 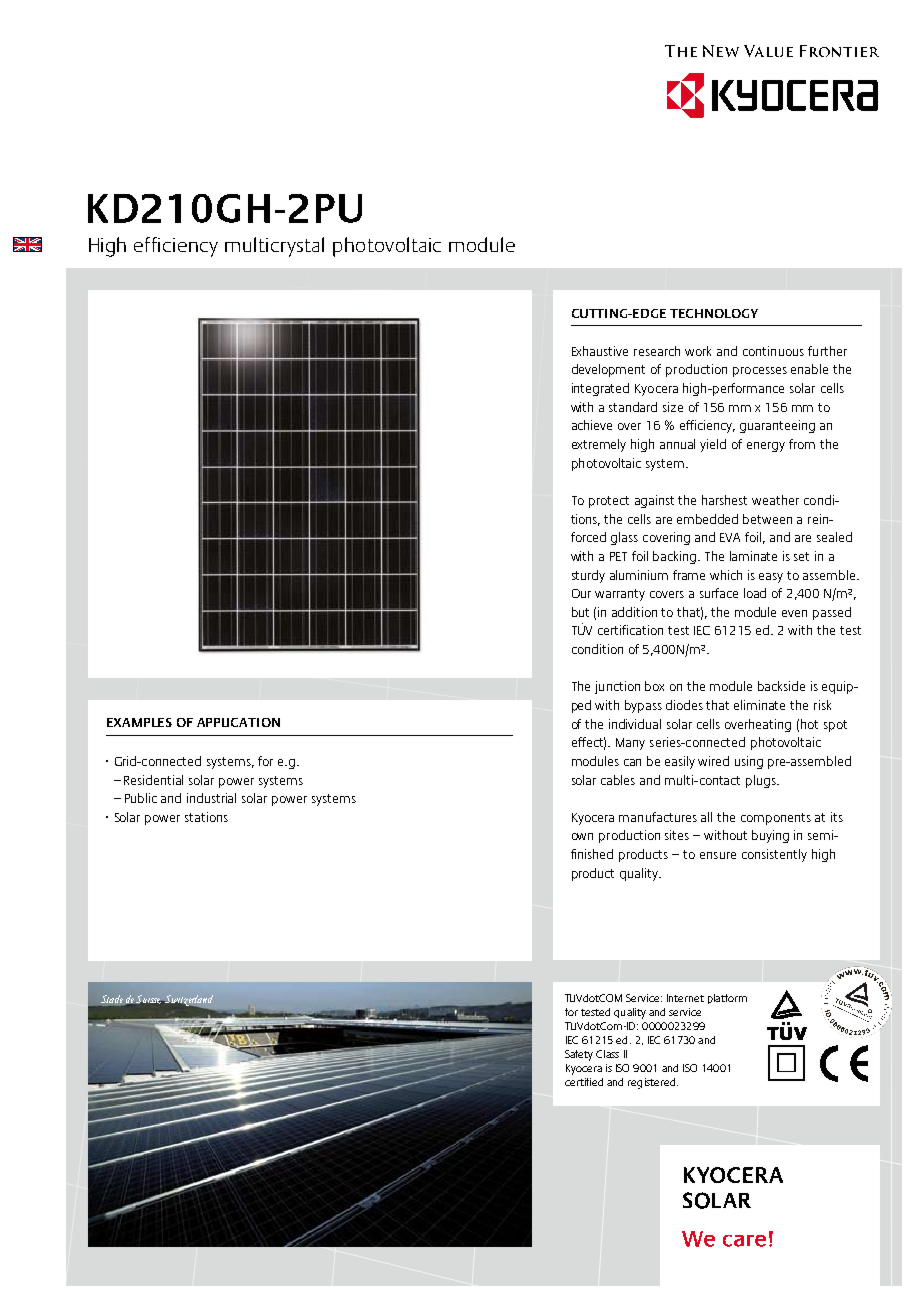 What do you see at coordinates (579, 1055) in the screenshot?
I see `Safety` at bounding box center [579, 1055].
